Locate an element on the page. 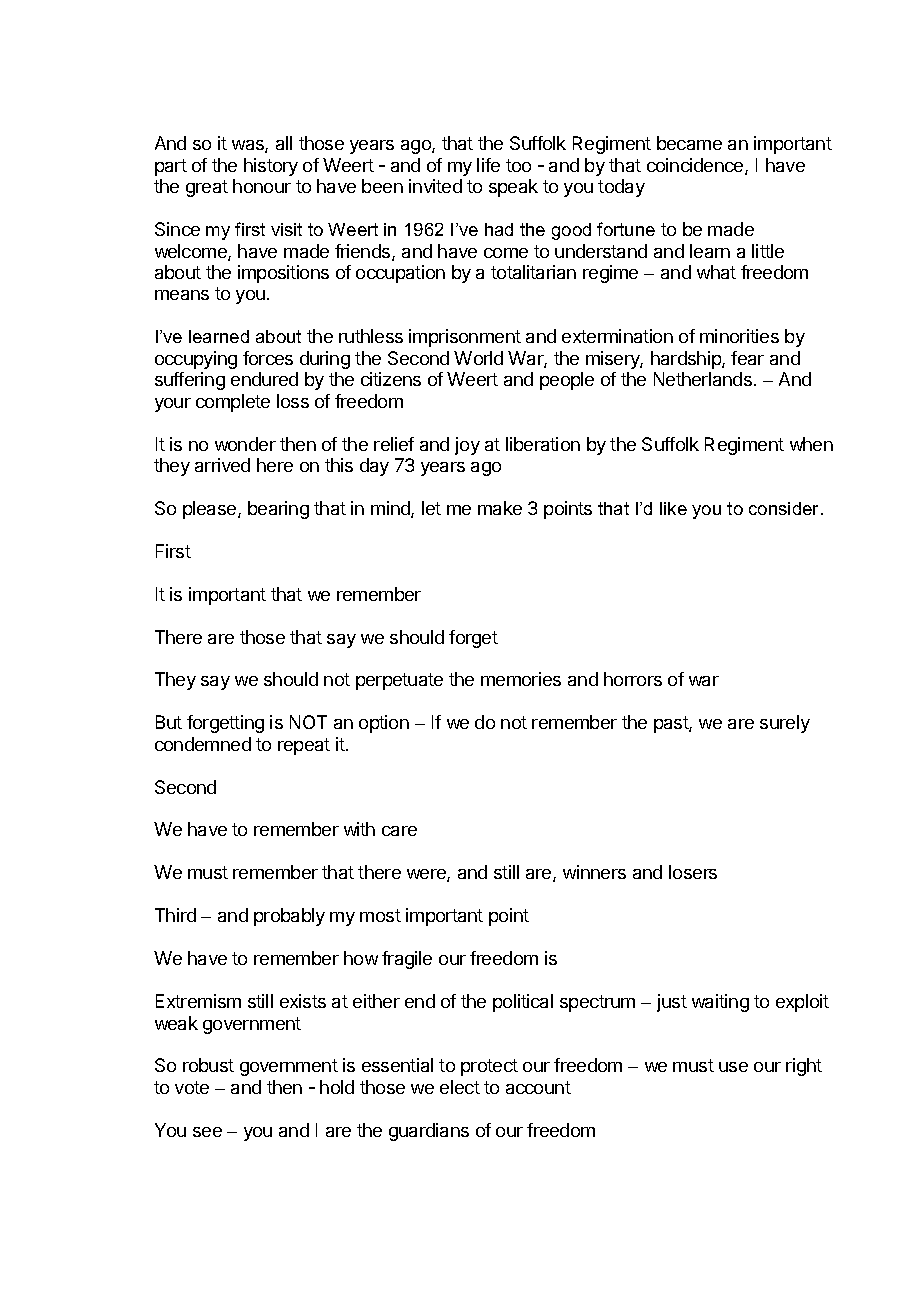  use is located at coordinates (733, 1067).
